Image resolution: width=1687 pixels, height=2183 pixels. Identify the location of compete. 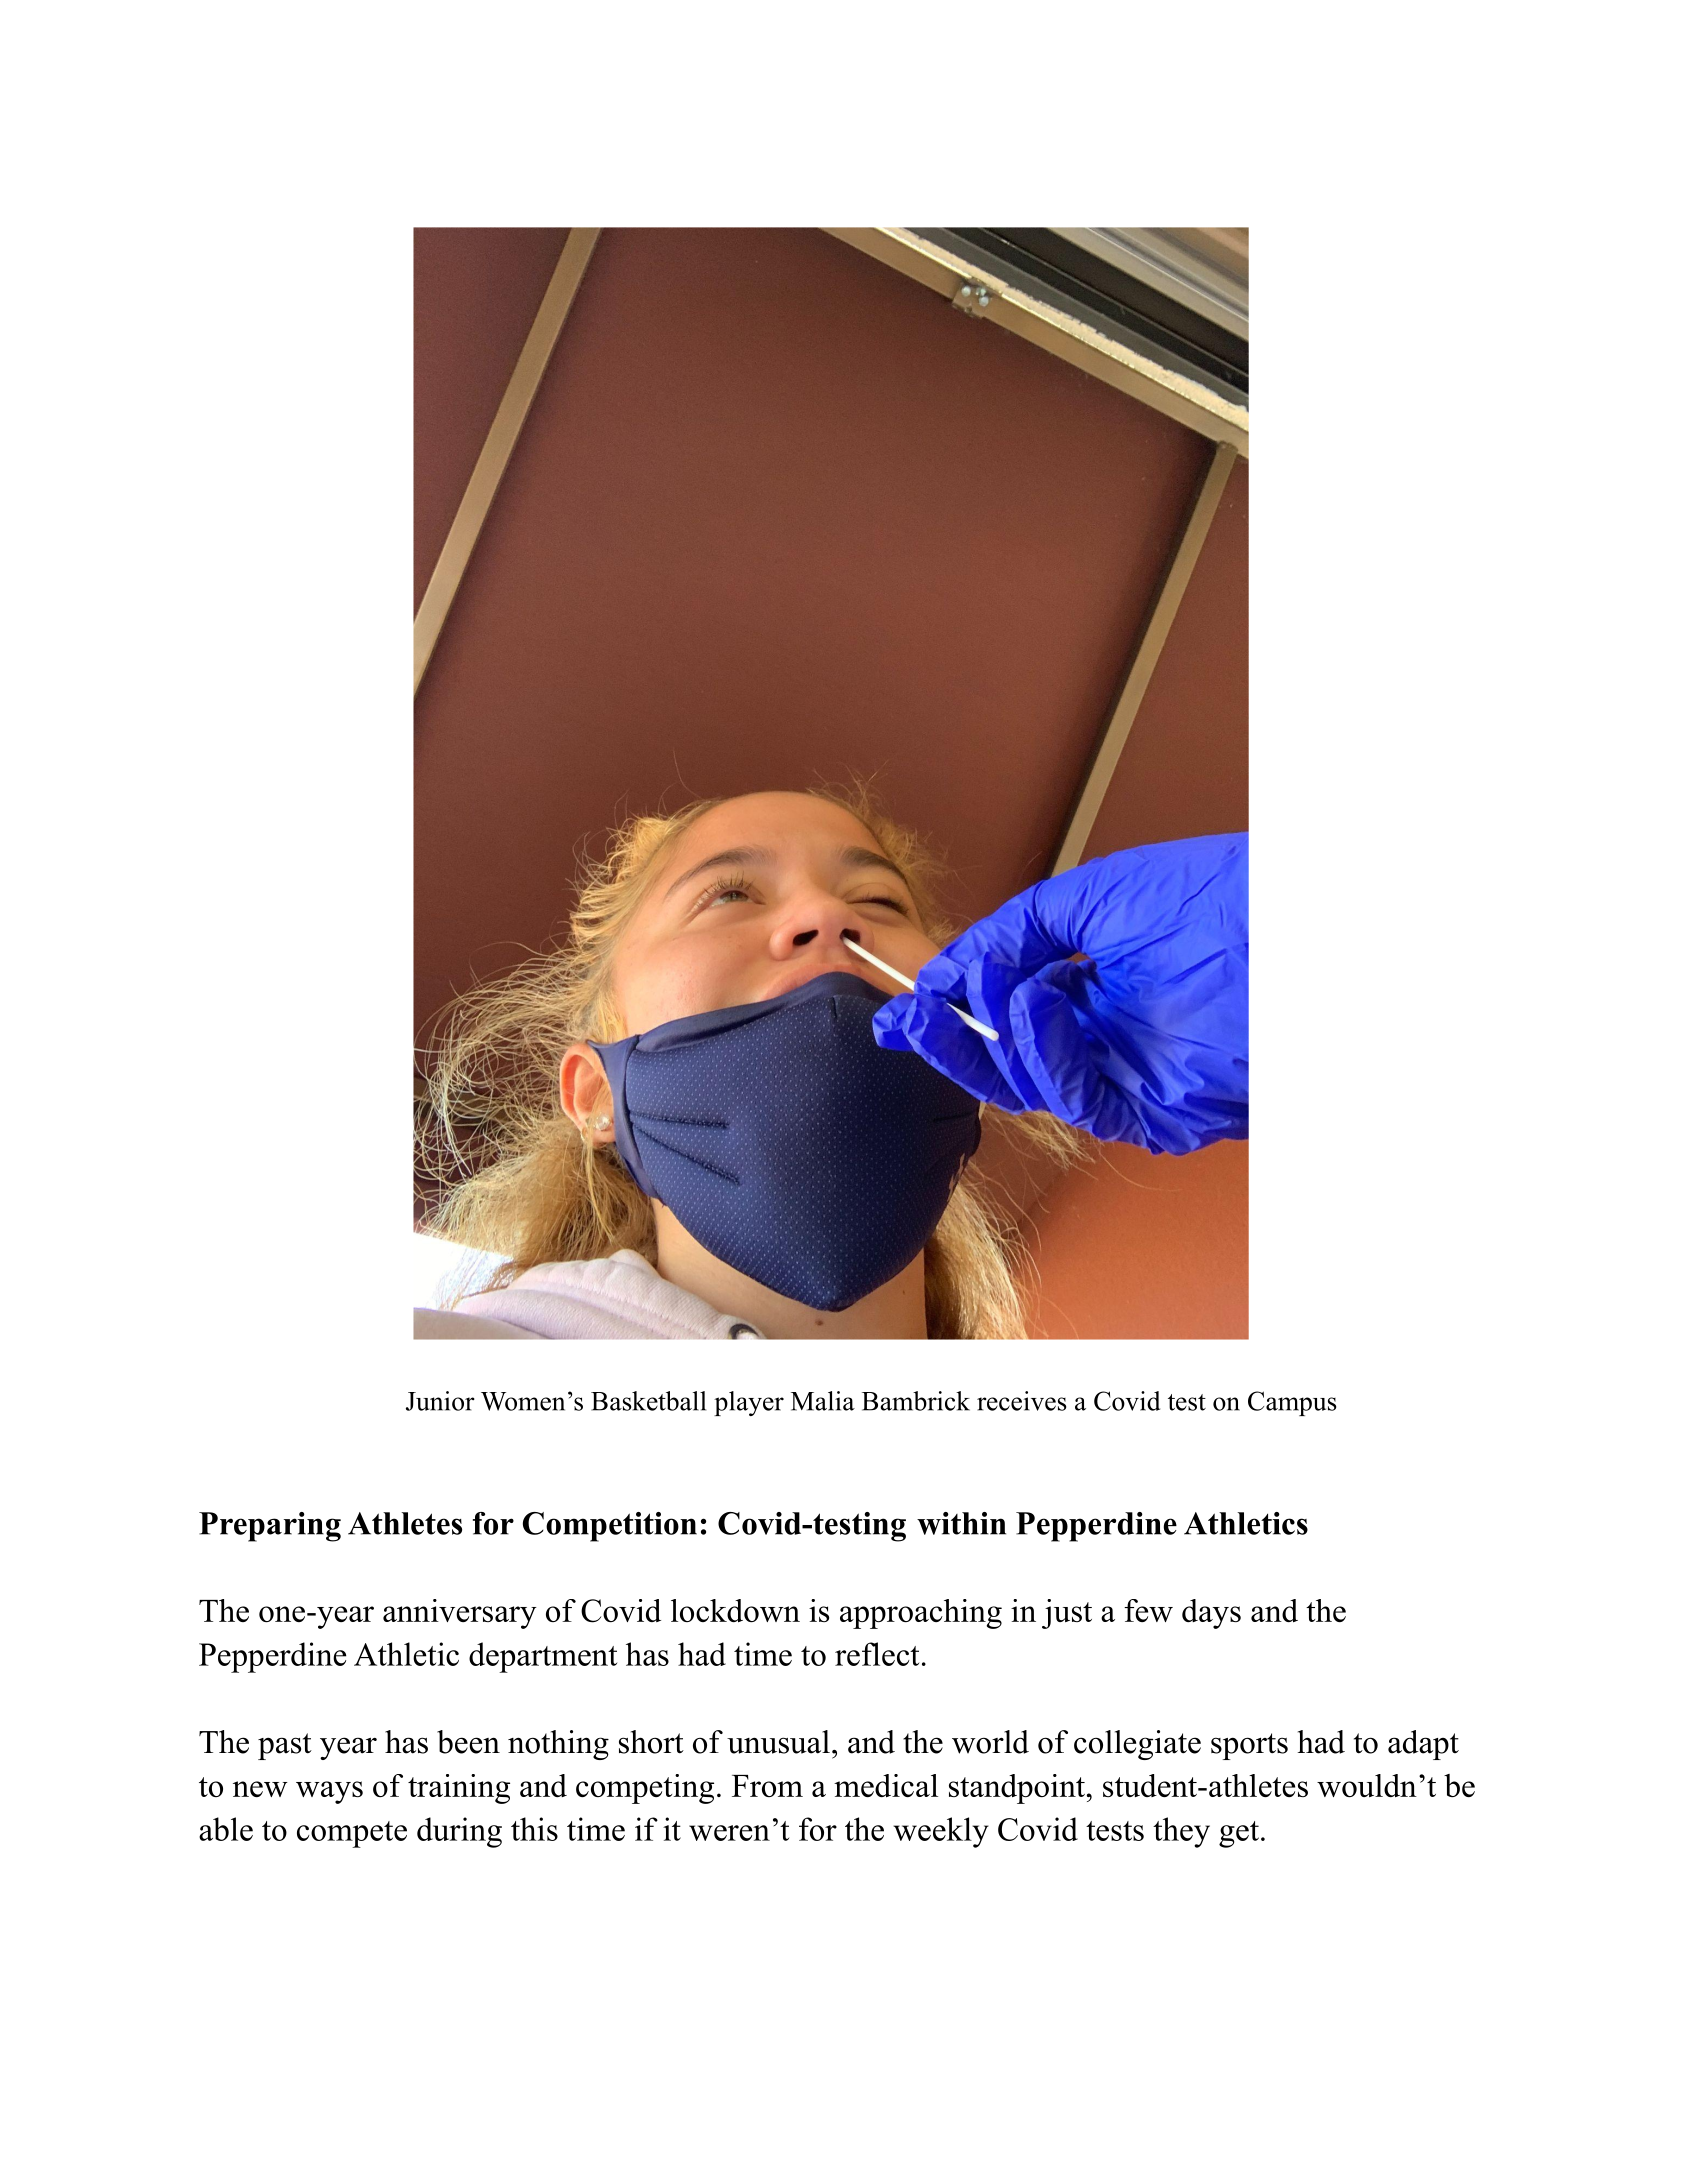
(352, 1834).
